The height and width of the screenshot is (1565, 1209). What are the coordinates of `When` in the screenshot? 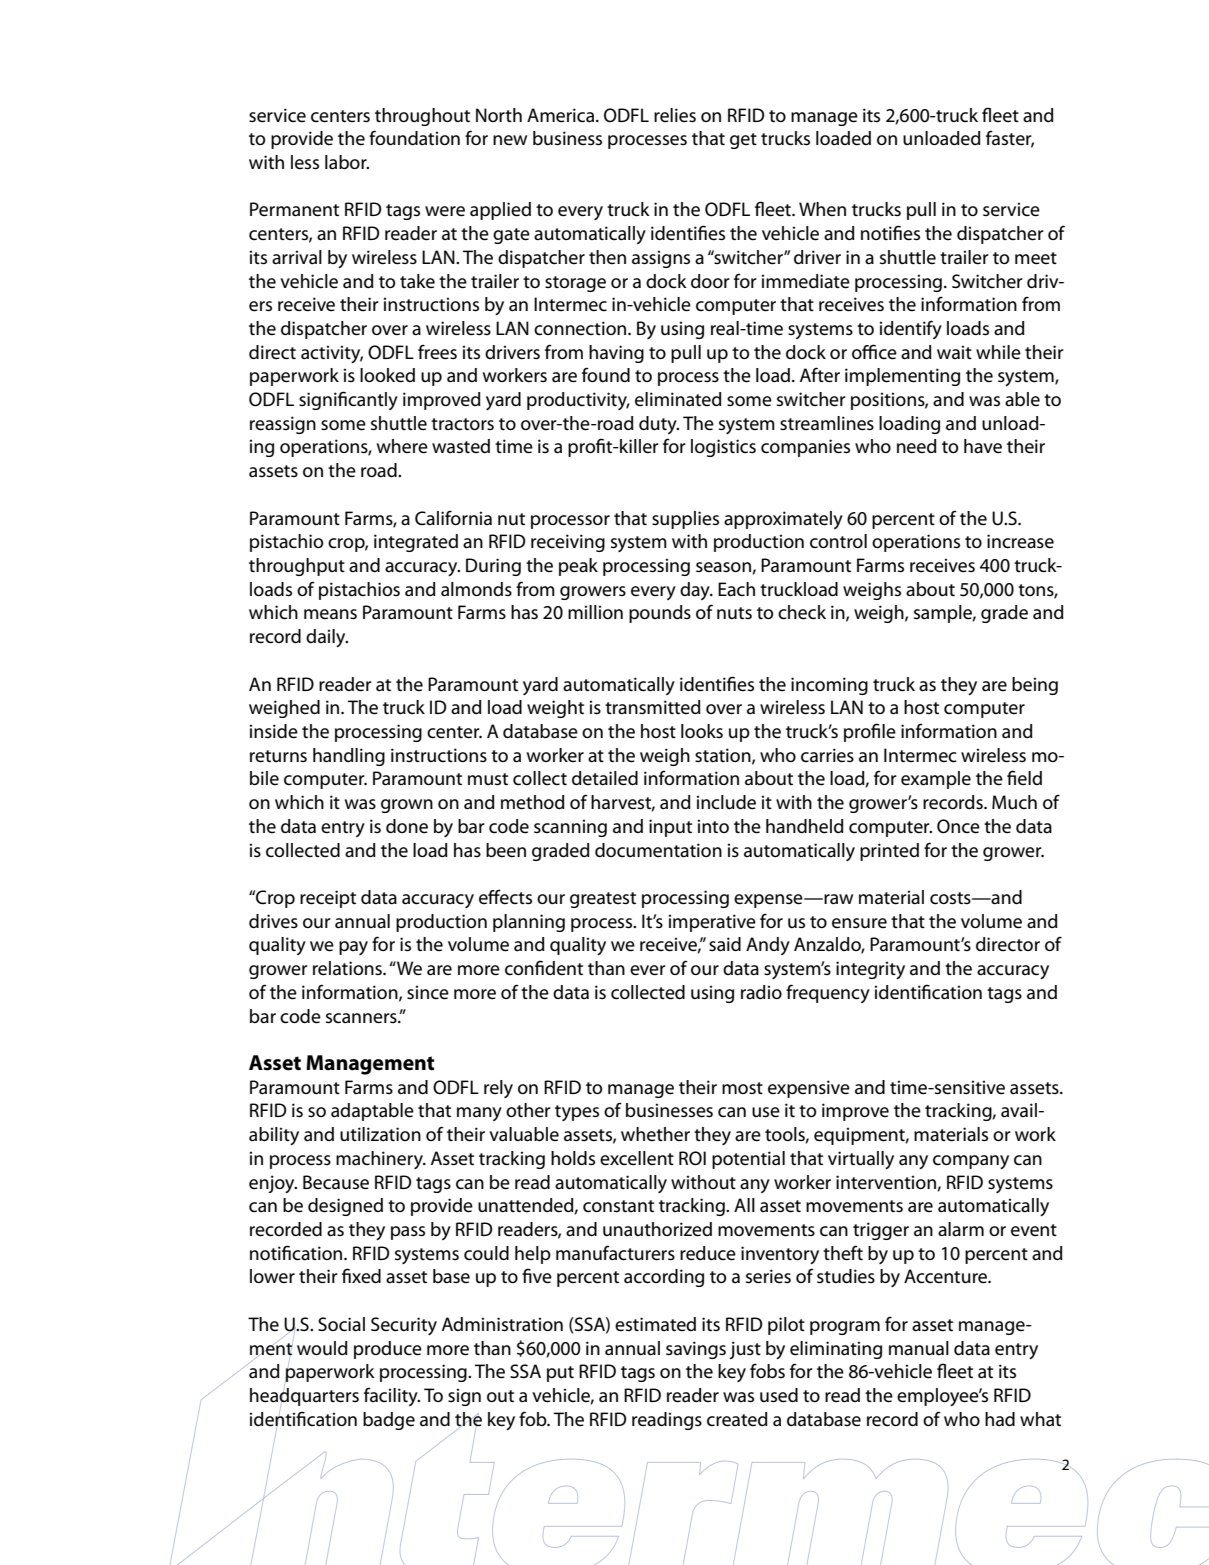 It's located at (822, 209).
